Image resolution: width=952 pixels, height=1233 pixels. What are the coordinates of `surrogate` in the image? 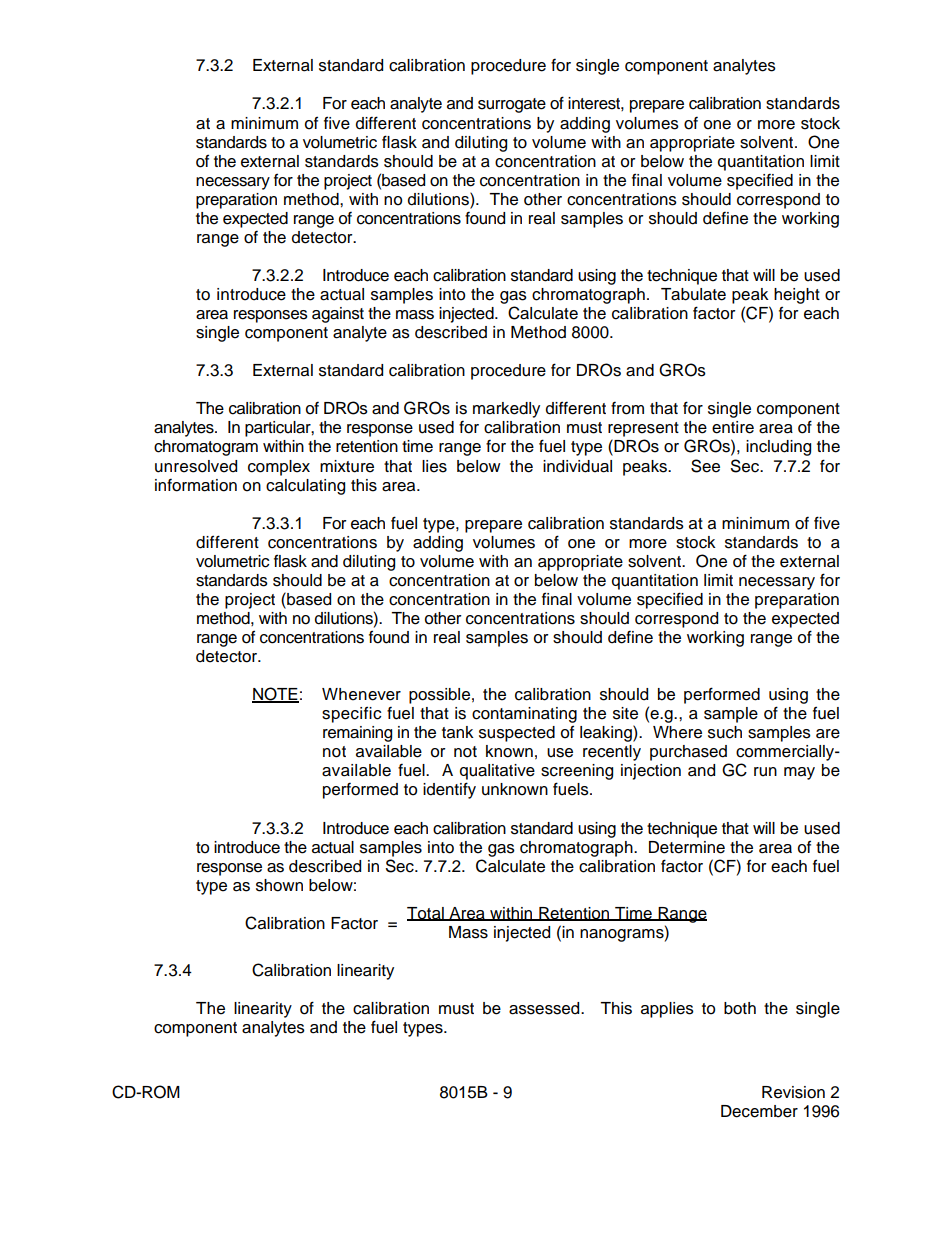 It's located at (512, 105).
